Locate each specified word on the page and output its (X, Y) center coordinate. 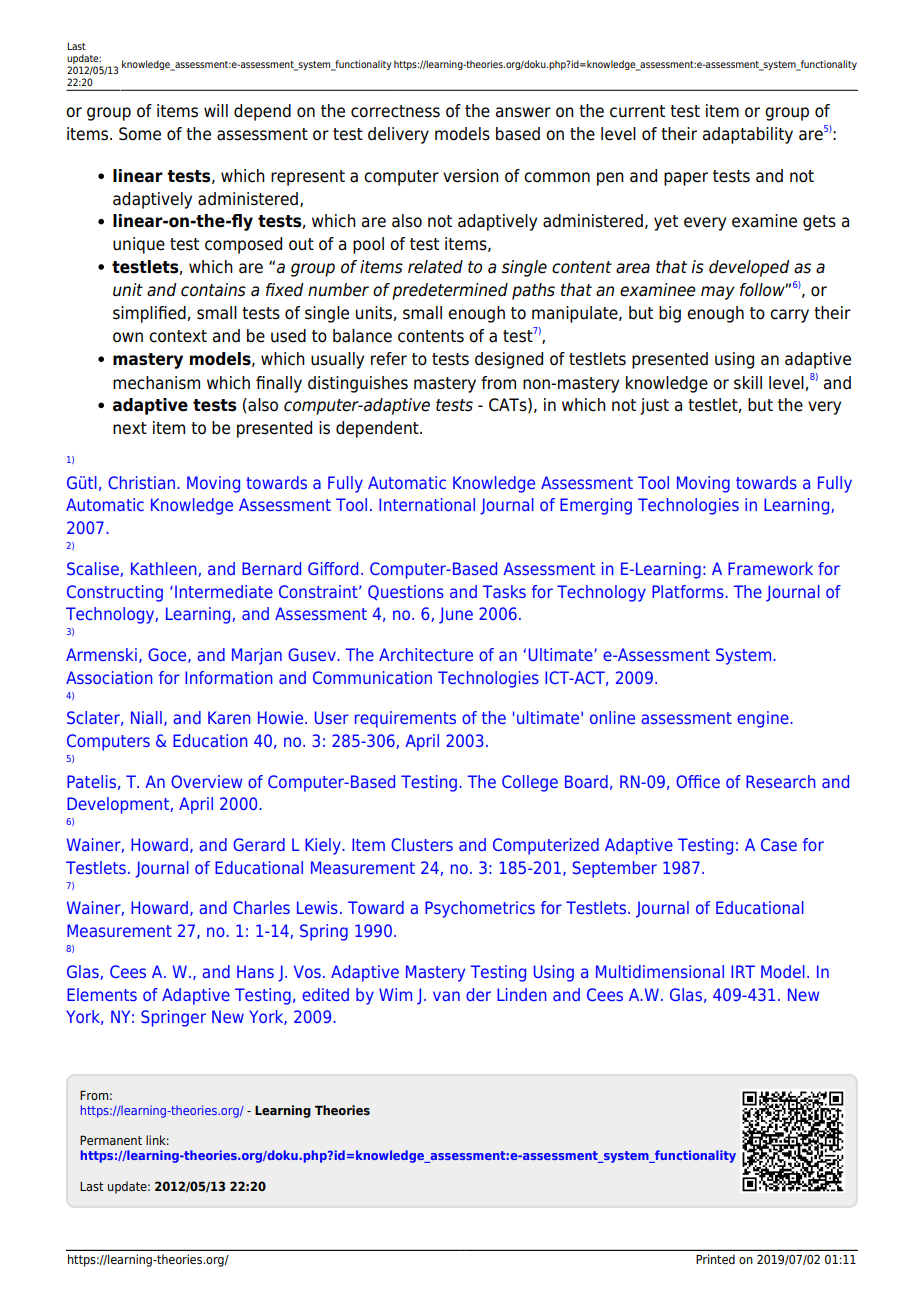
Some (140, 134)
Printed (715, 1259)
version (471, 176)
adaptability (748, 135)
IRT (743, 971)
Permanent (111, 1140)
